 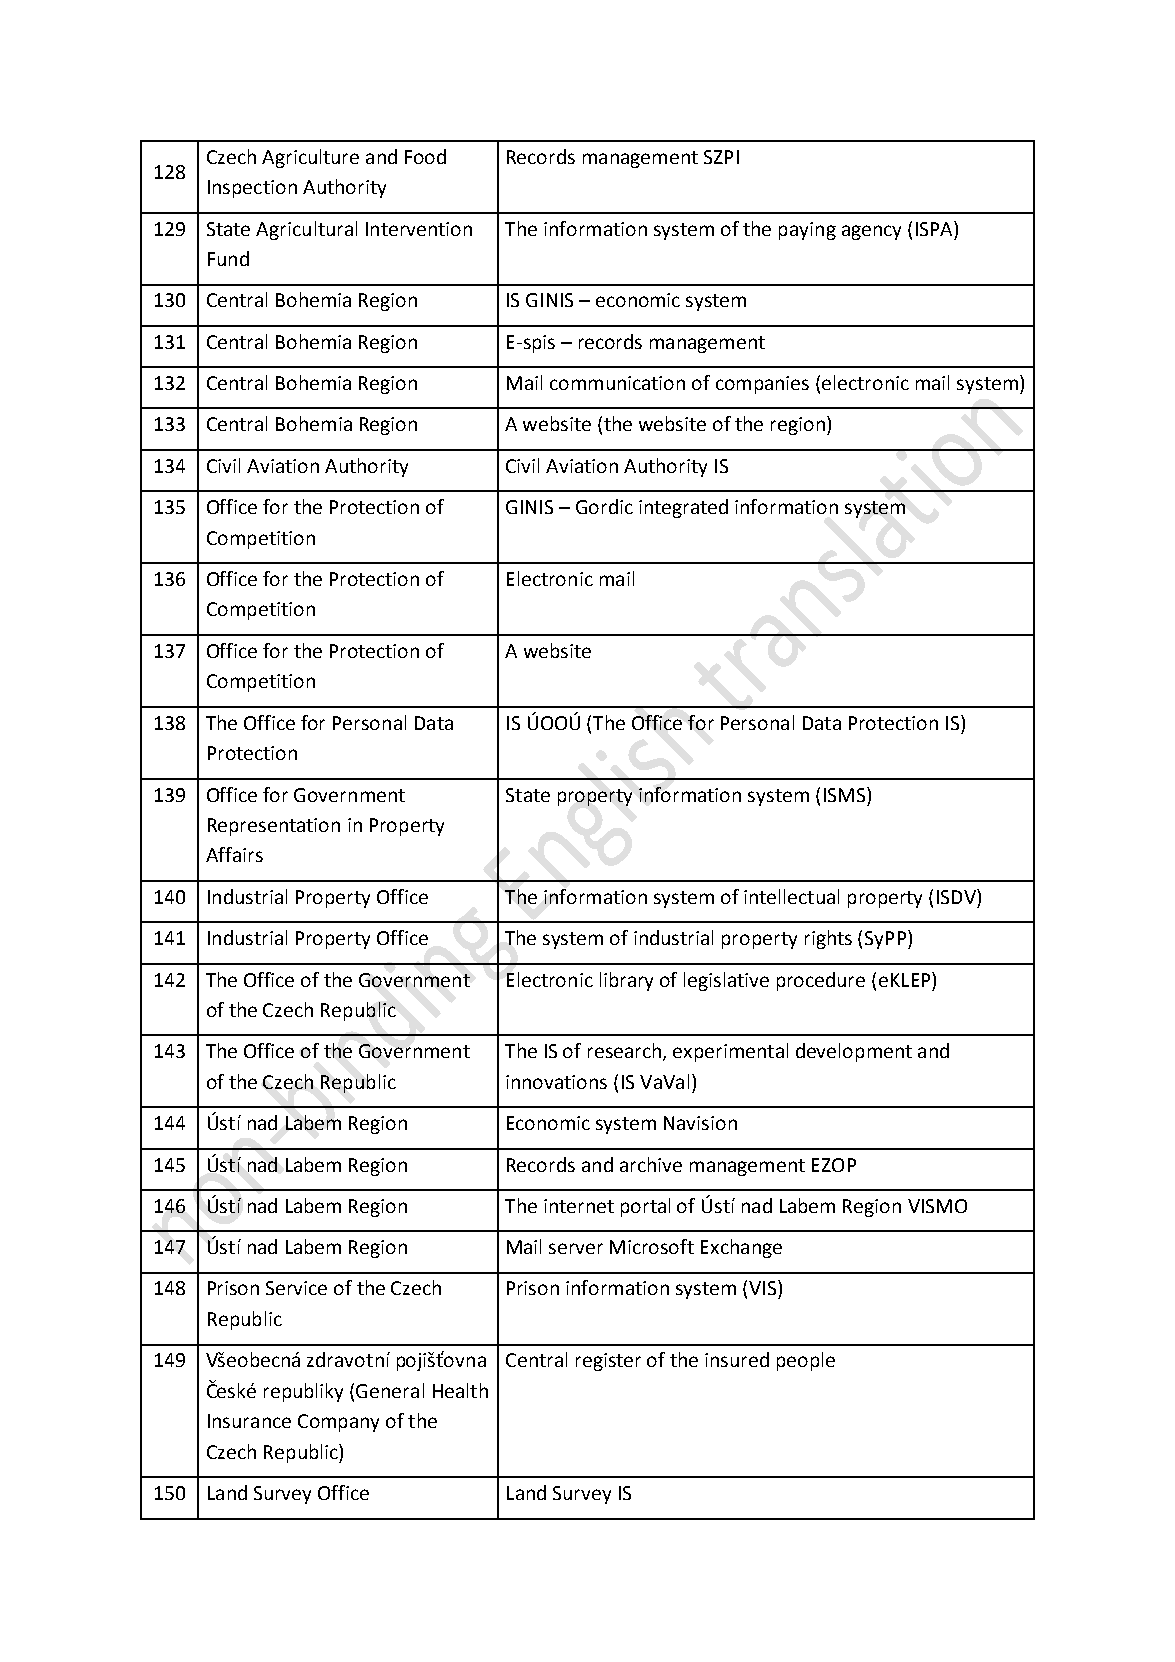 I want to click on people, so click(x=806, y=1361).
